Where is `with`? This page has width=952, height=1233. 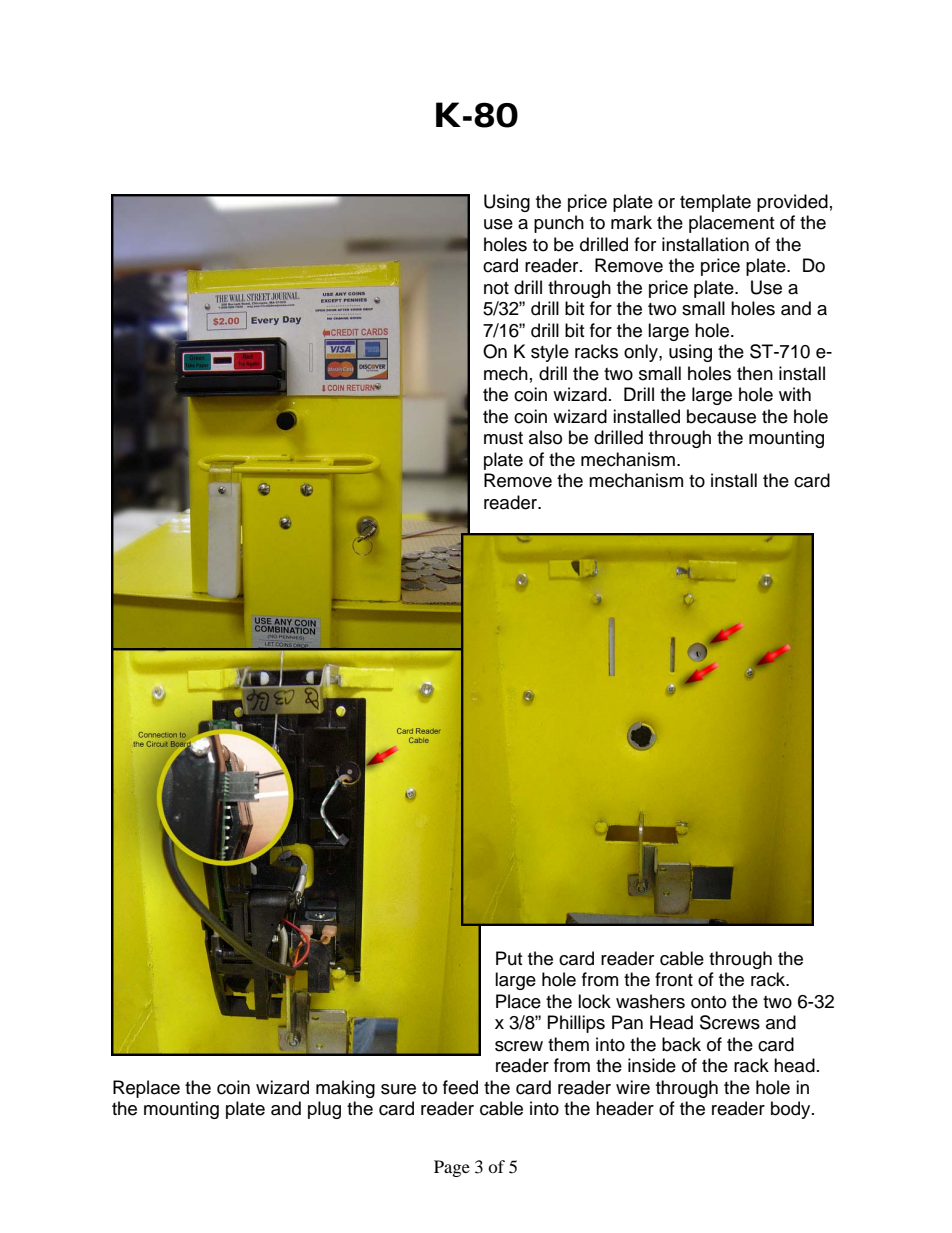
with is located at coordinates (795, 394).
